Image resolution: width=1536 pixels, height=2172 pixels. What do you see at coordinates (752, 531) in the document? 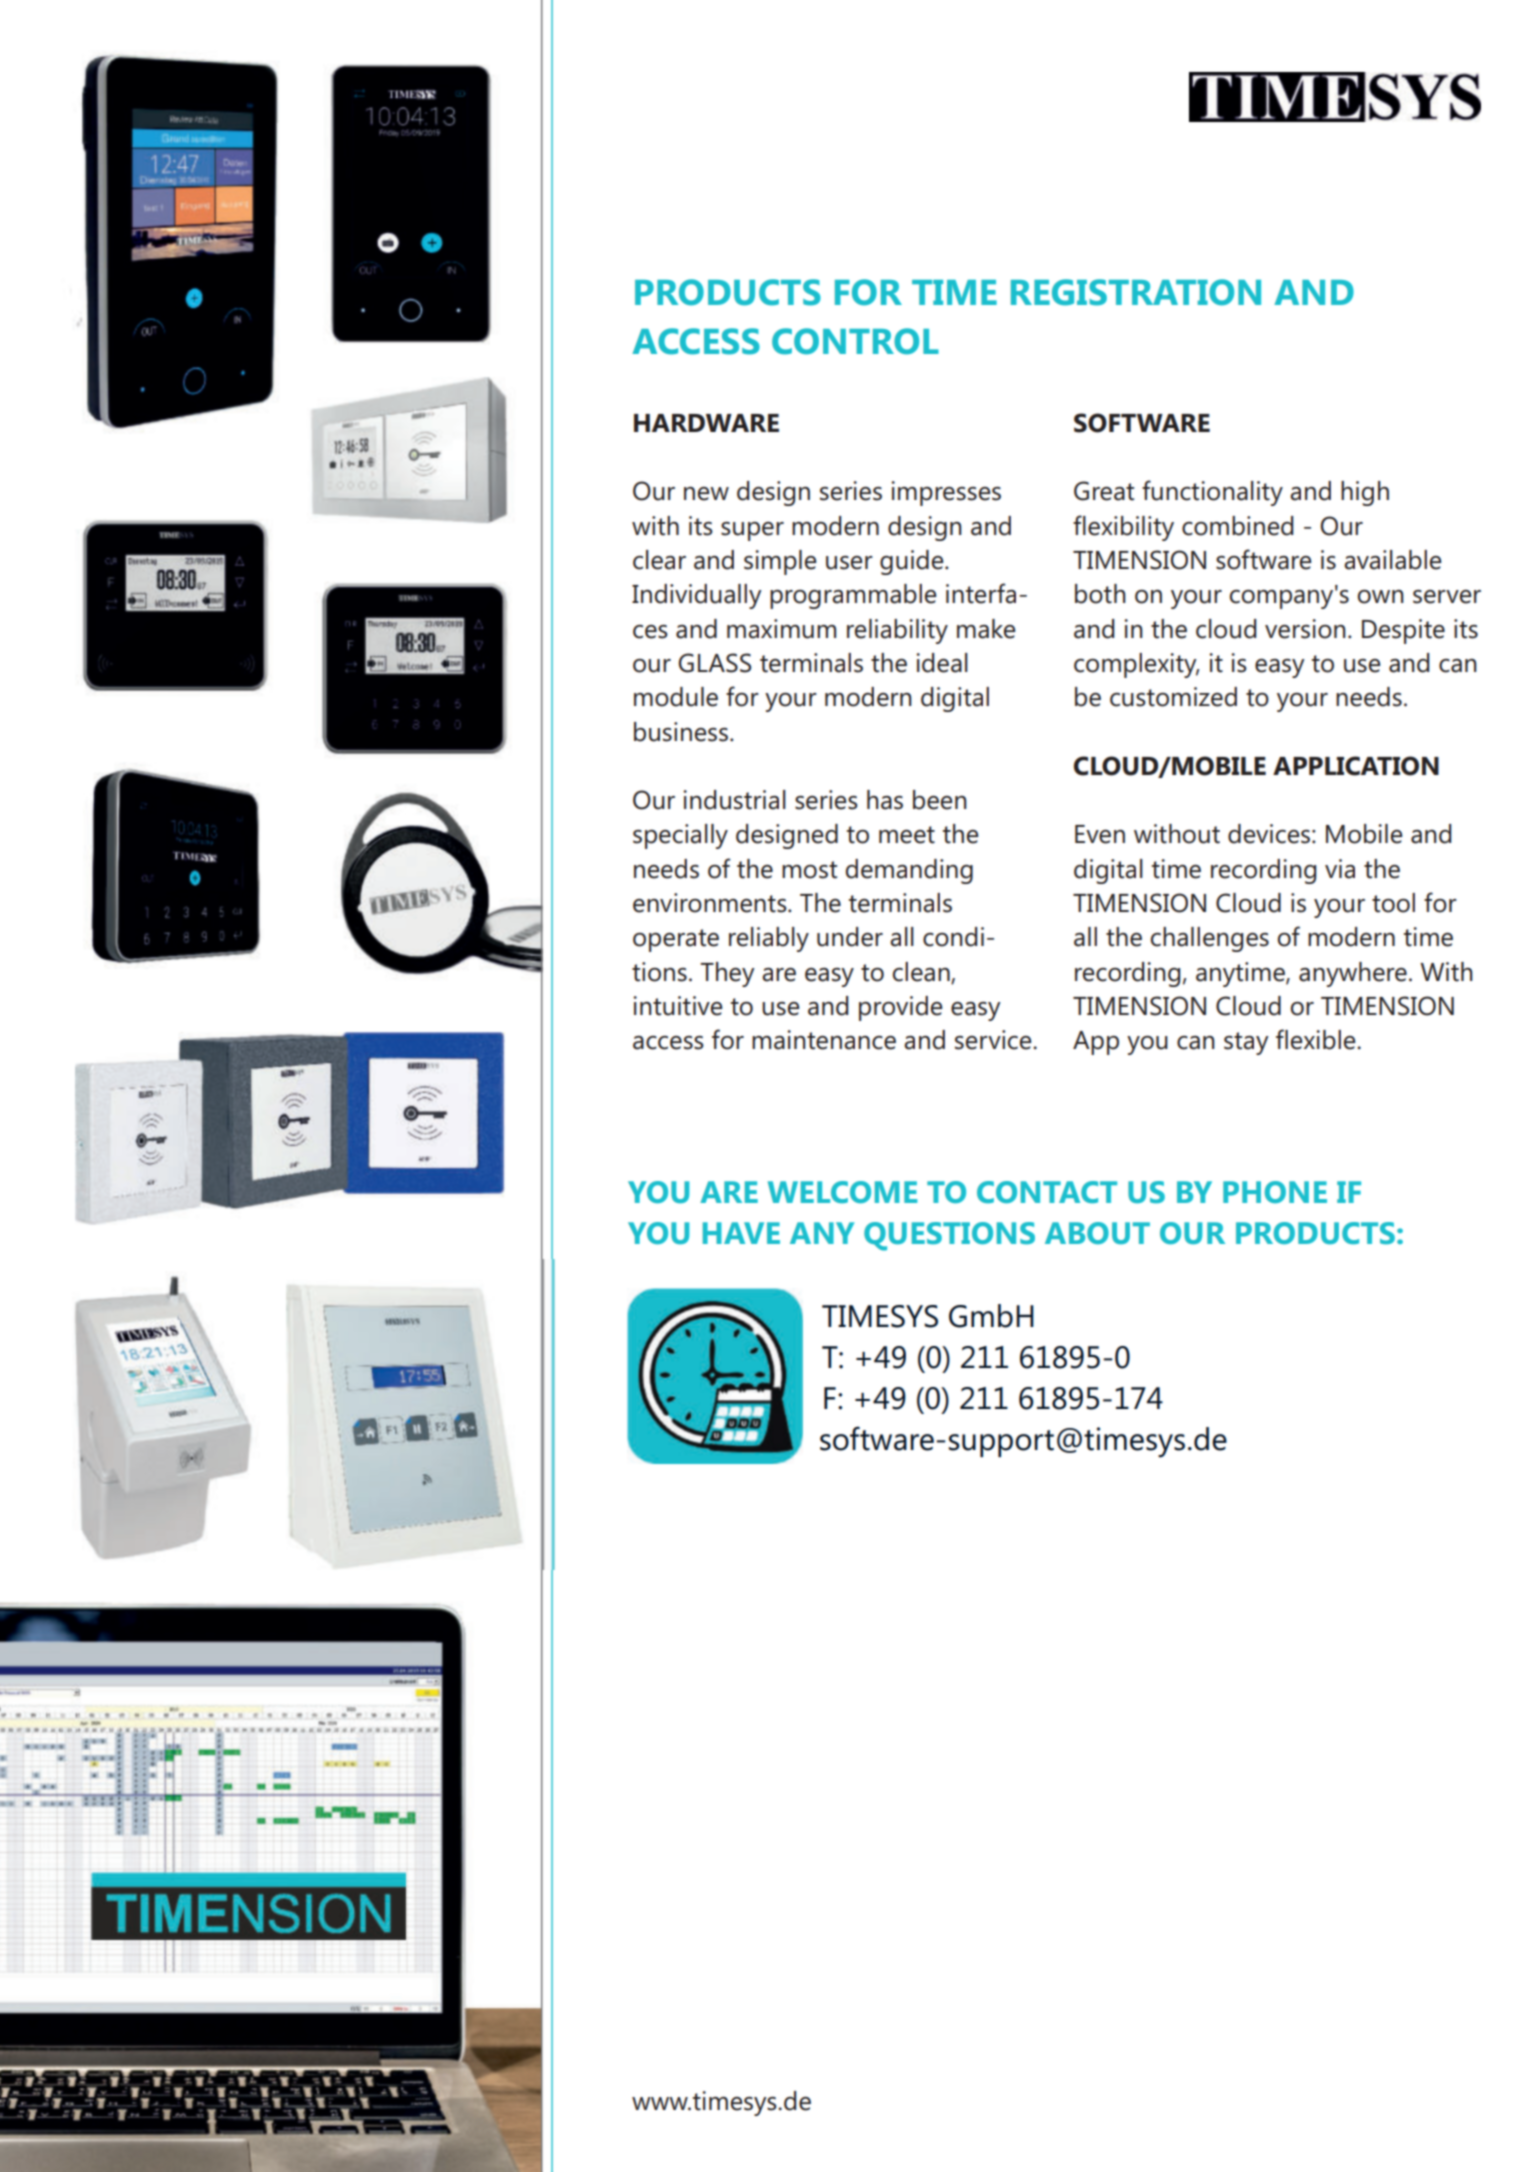
I see `super` at bounding box center [752, 531].
